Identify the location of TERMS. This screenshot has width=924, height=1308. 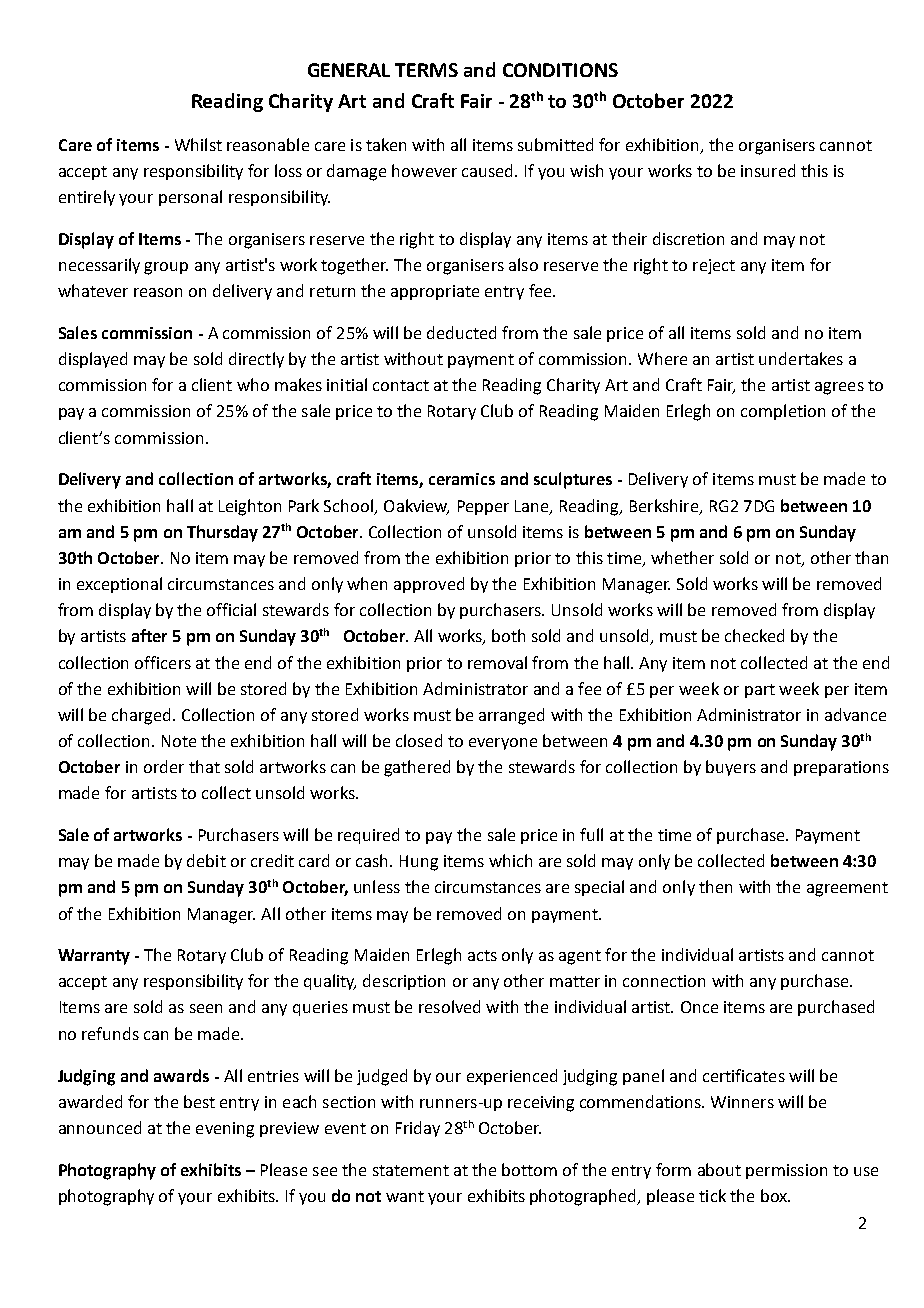
(426, 70).
